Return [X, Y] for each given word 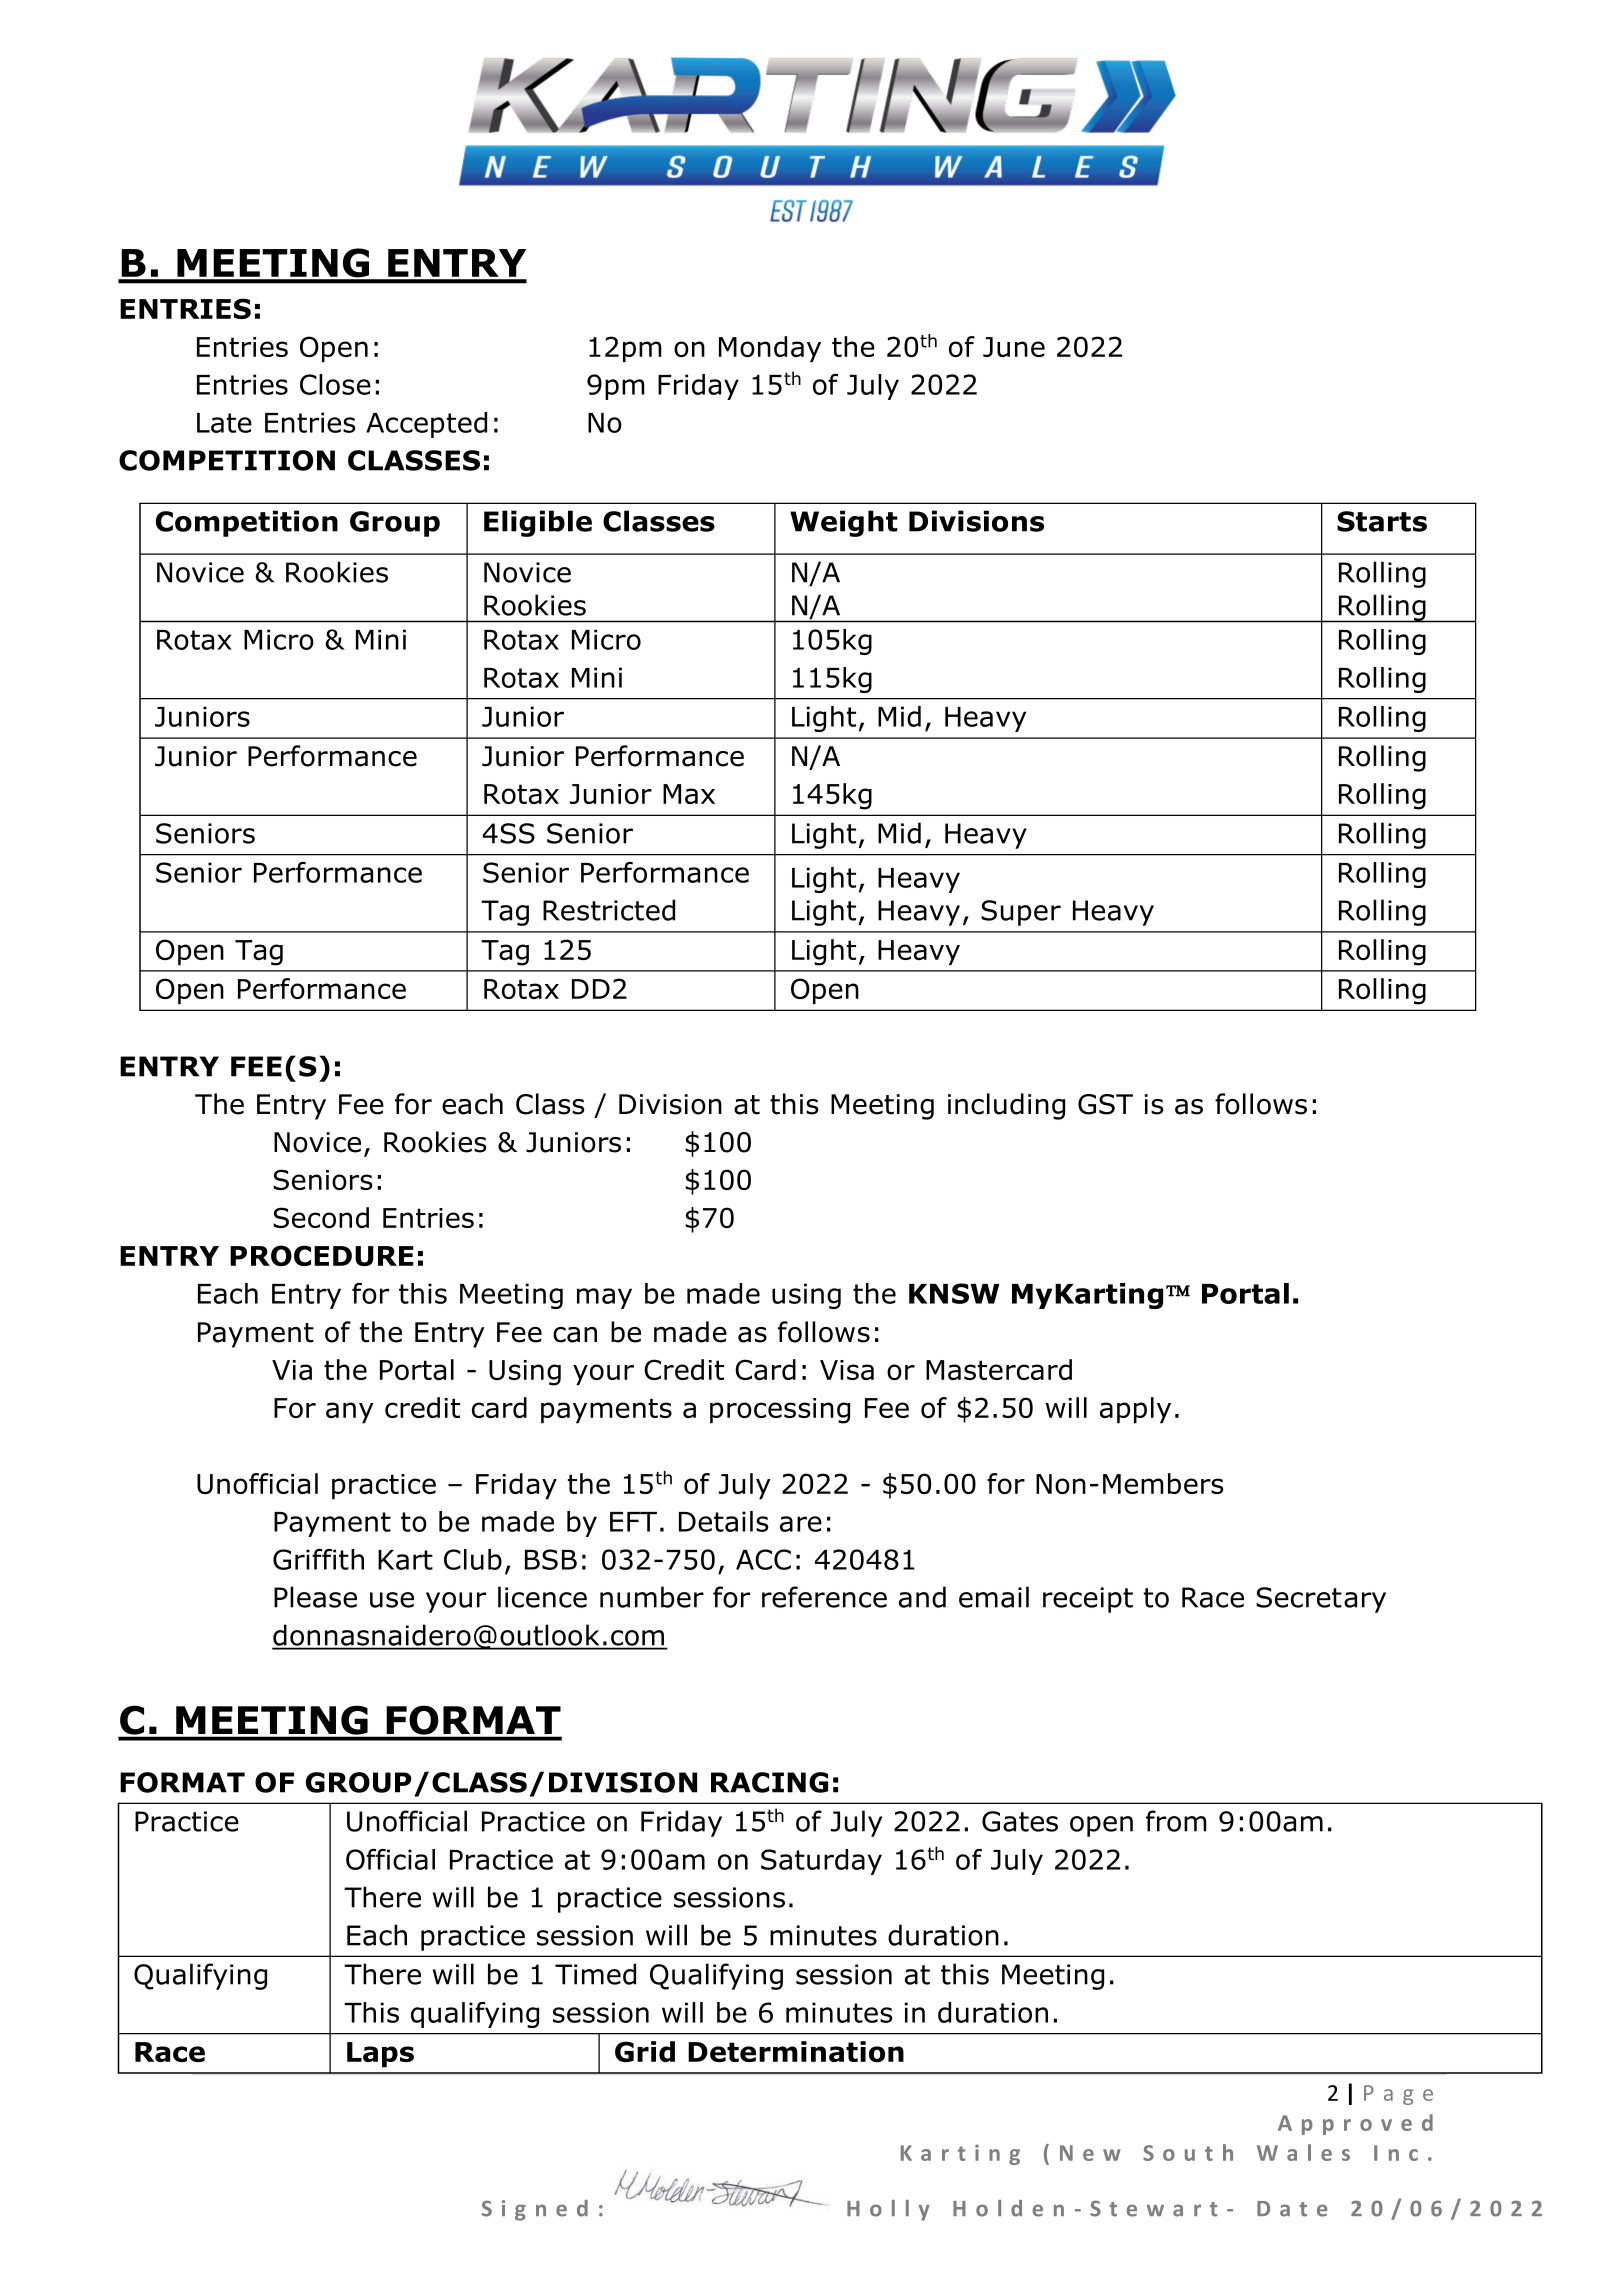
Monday [770, 349]
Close [335, 384]
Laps [380, 2054]
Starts [1382, 521]
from [1176, 1821]
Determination [796, 2052]
